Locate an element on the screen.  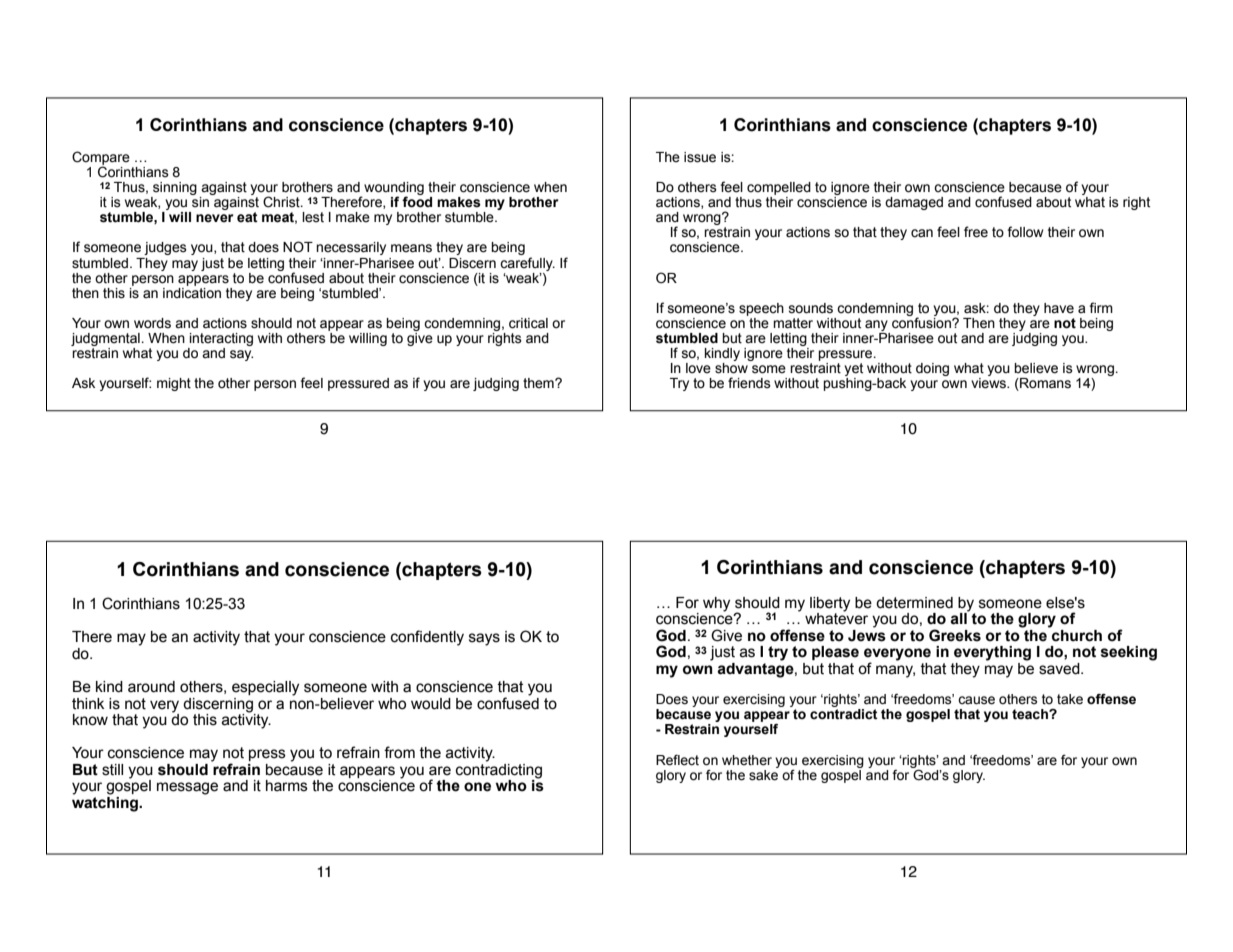
them is located at coordinates (539, 383).
